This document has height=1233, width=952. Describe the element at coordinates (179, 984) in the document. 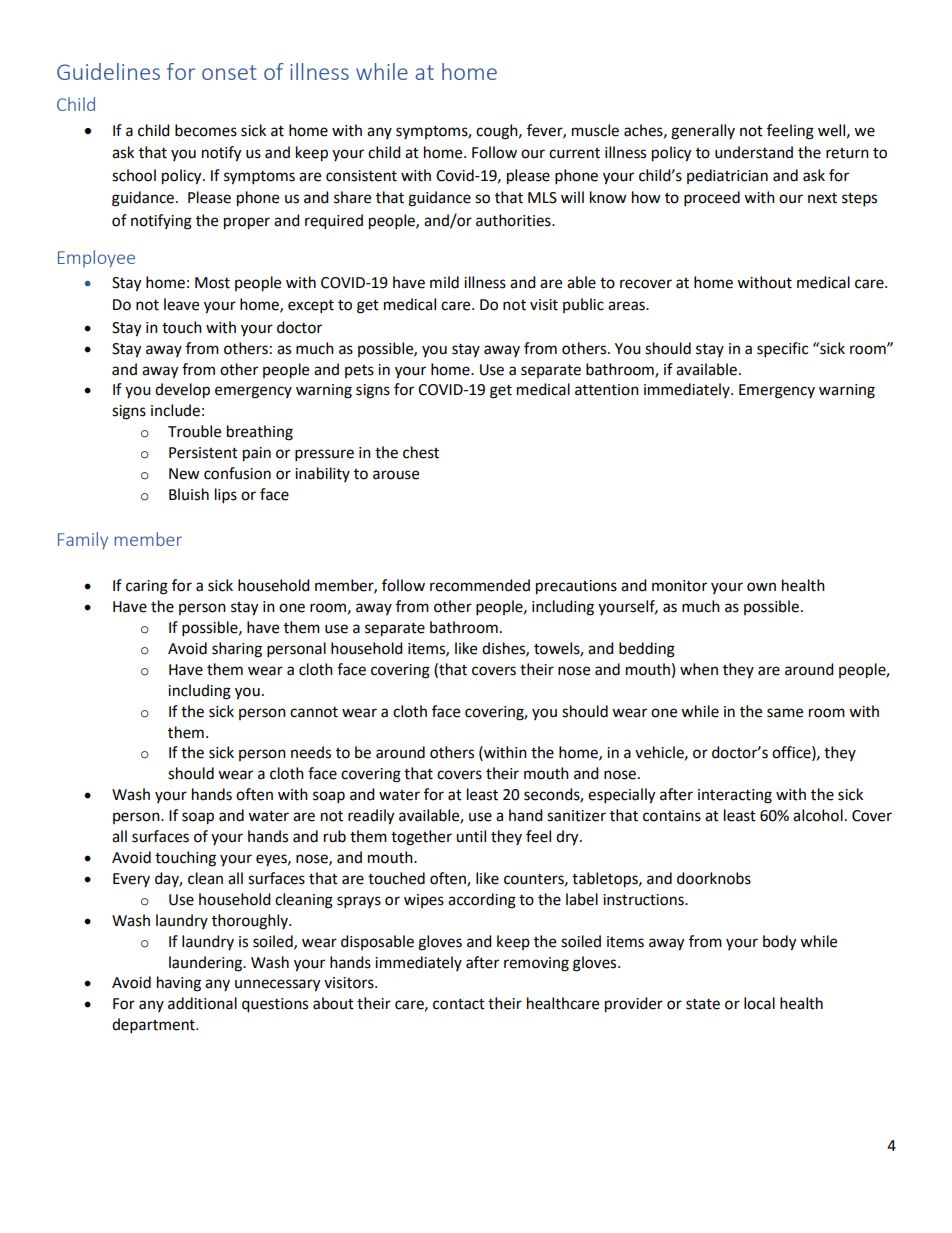

I see `having` at that location.
